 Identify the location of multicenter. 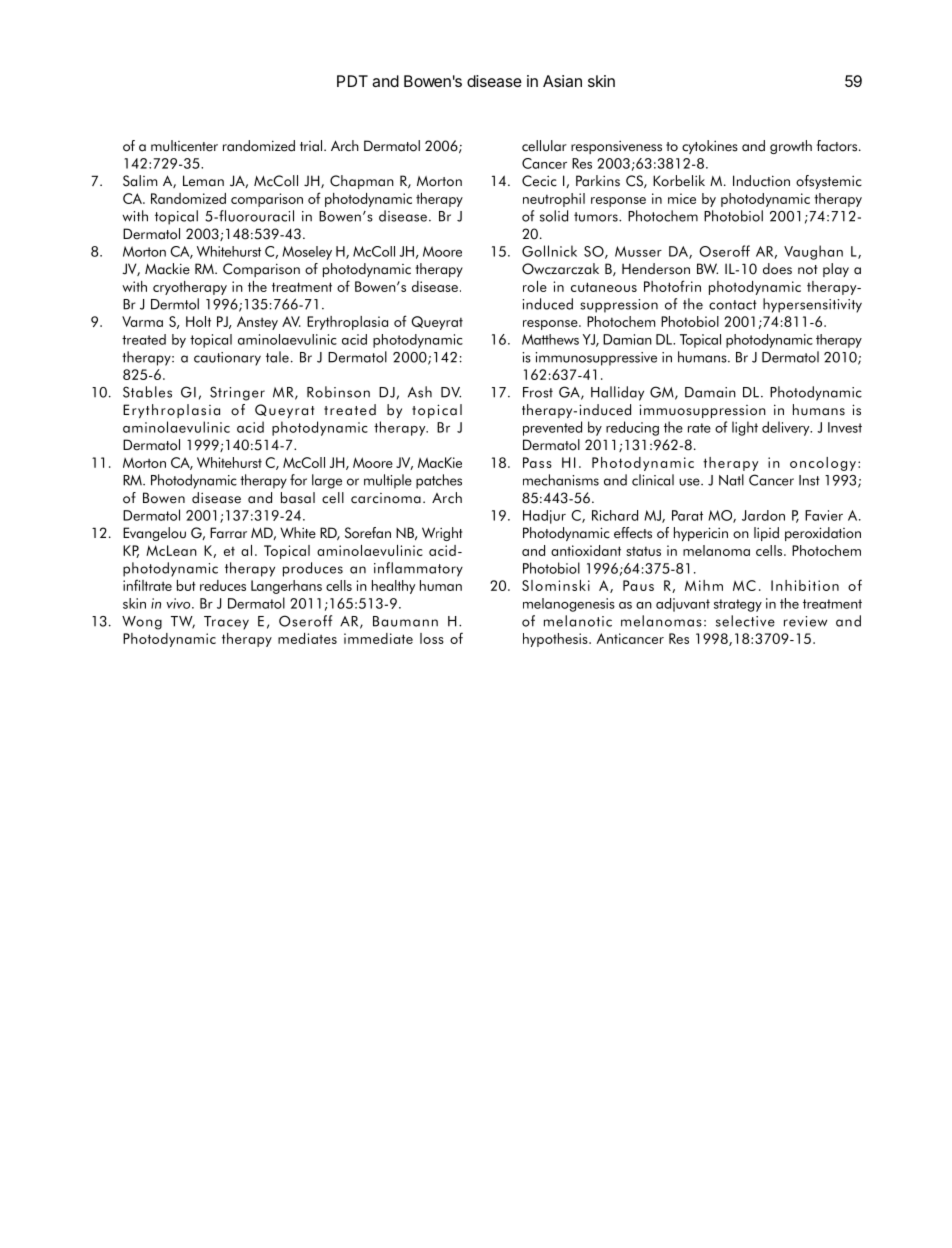
(184, 146).
